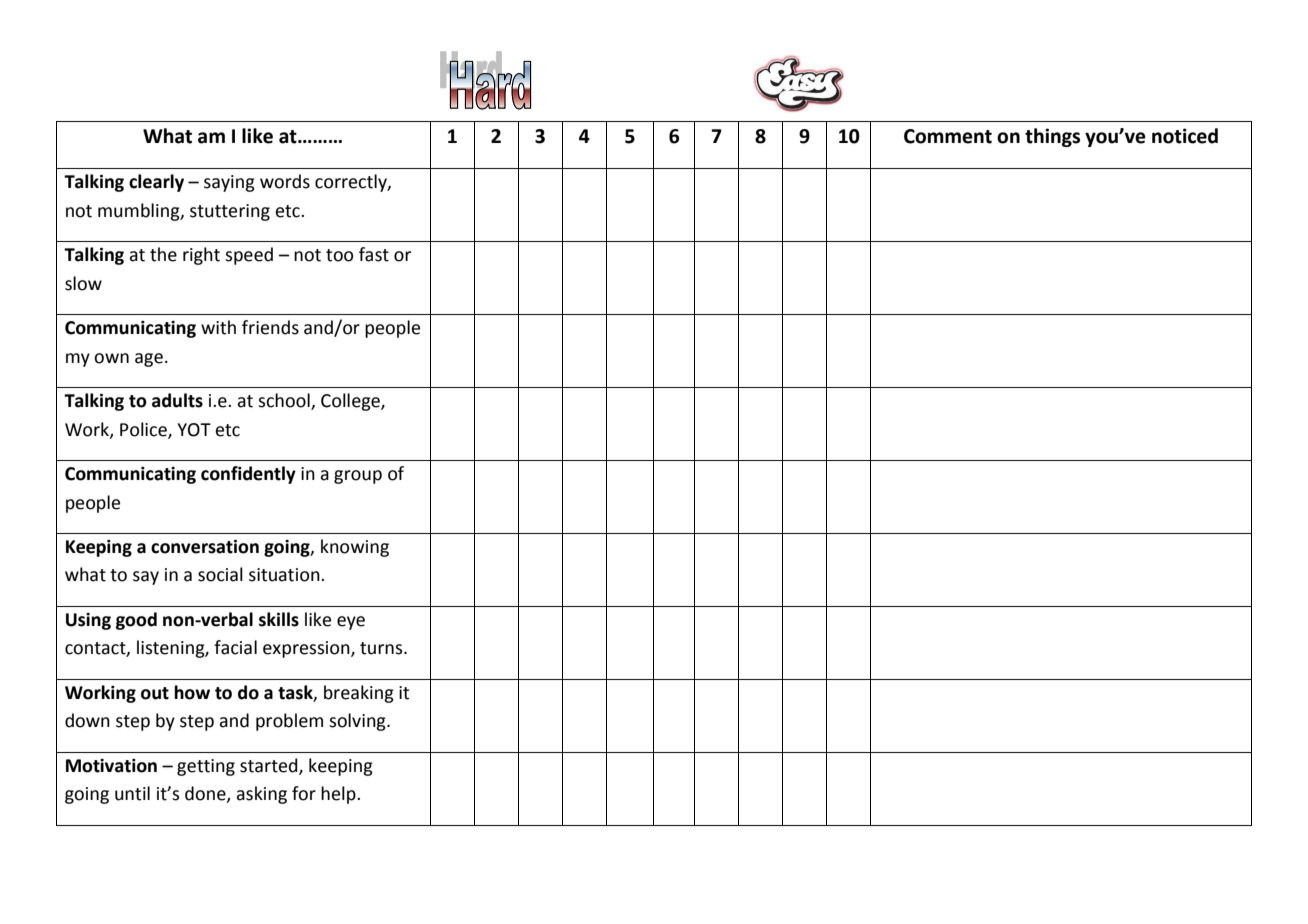 The image size is (1308, 924). I want to click on getting, so click(206, 767).
